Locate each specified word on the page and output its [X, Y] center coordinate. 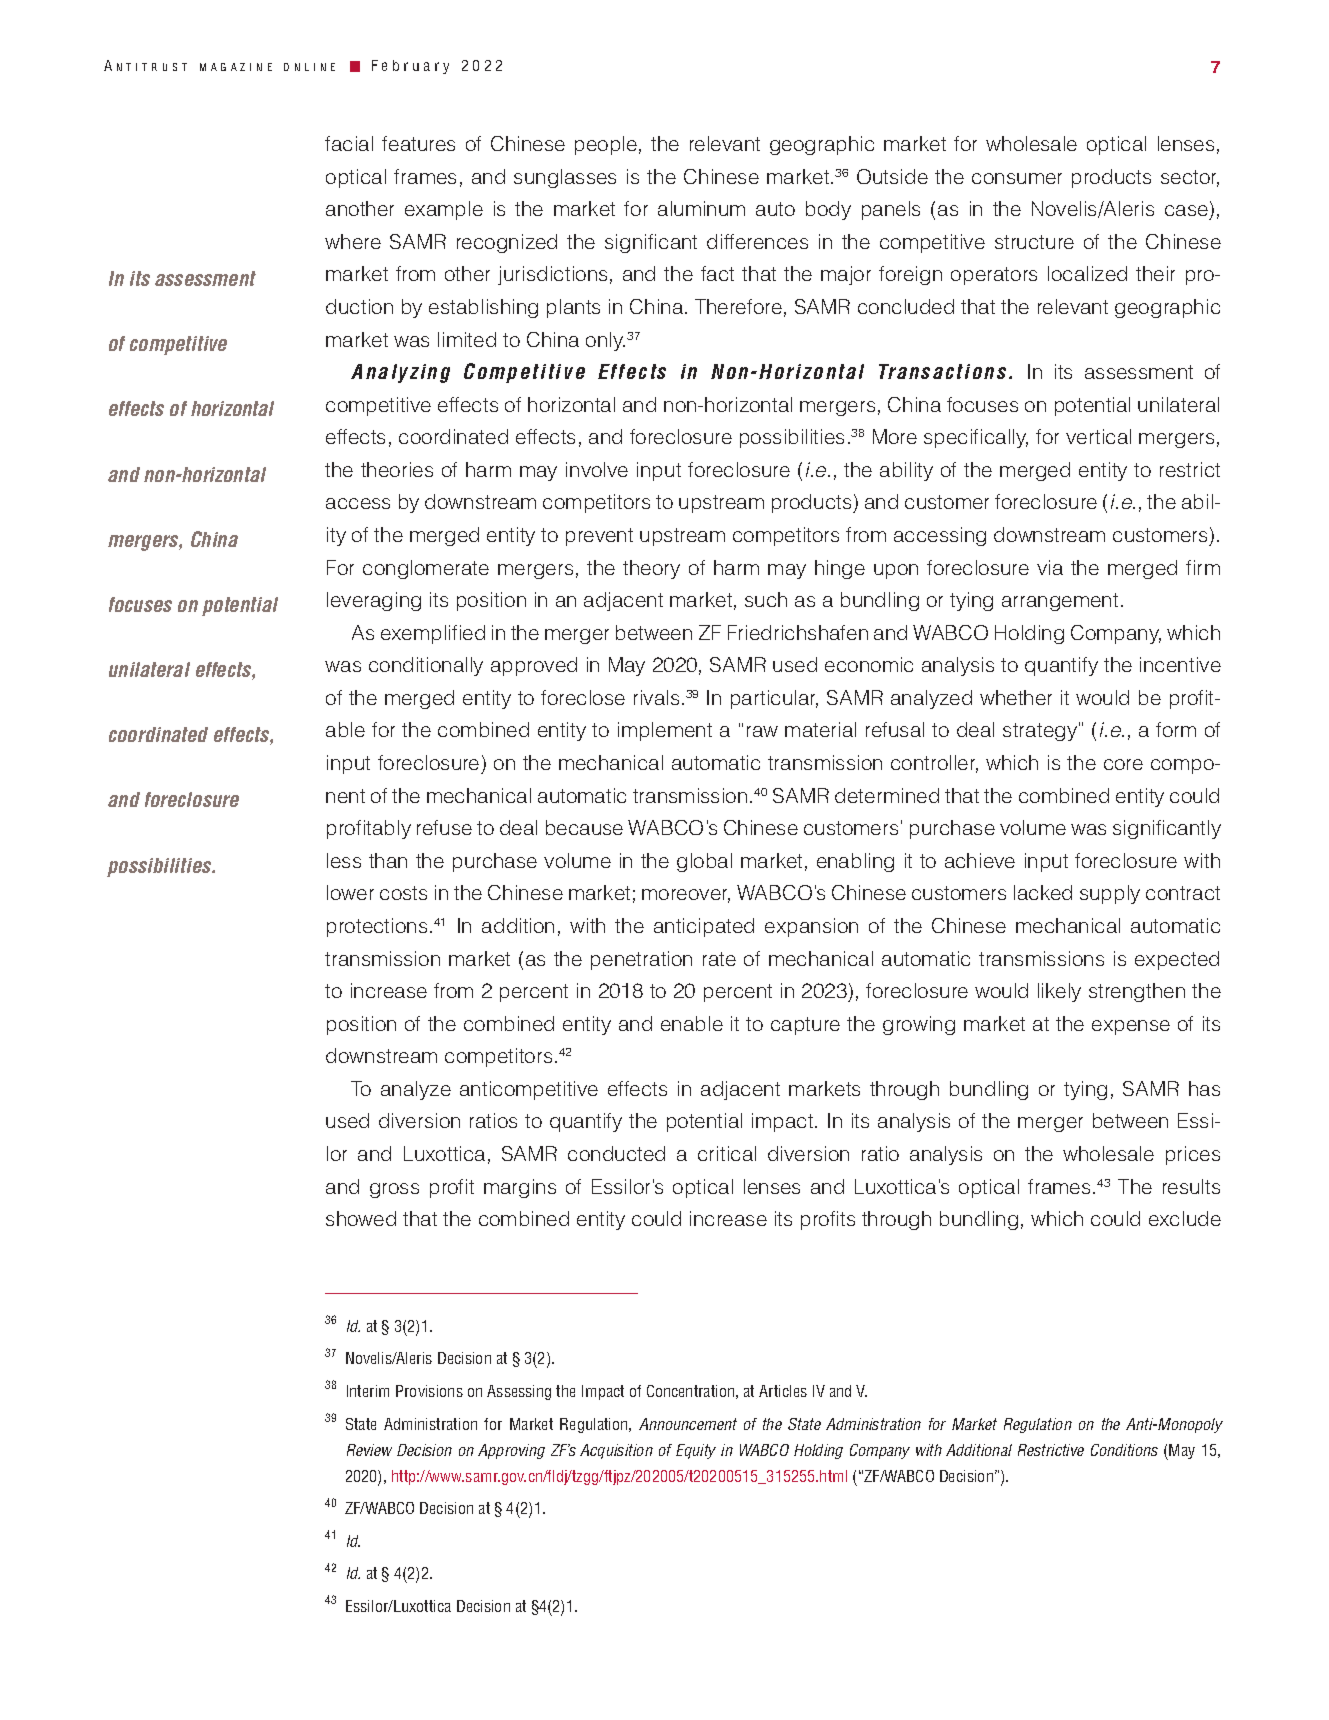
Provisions [429, 1391]
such [766, 599]
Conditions [1124, 1450]
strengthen [1137, 992]
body [828, 210]
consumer [1017, 178]
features [418, 143]
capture [805, 1026]
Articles [783, 1391]
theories [397, 469]
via [1050, 567]
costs [403, 893]
